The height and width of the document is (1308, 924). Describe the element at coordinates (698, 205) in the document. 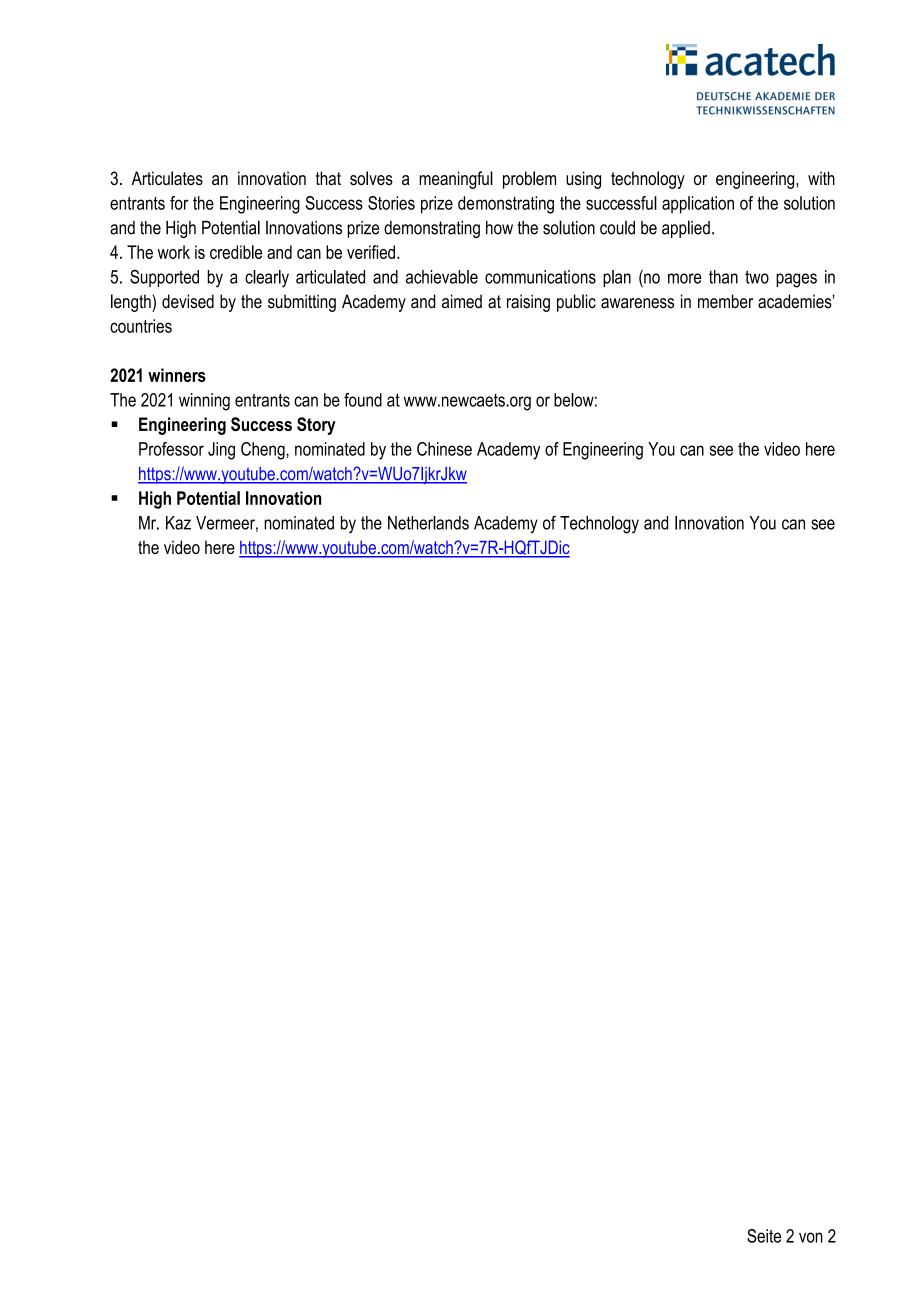

I see `application` at that location.
